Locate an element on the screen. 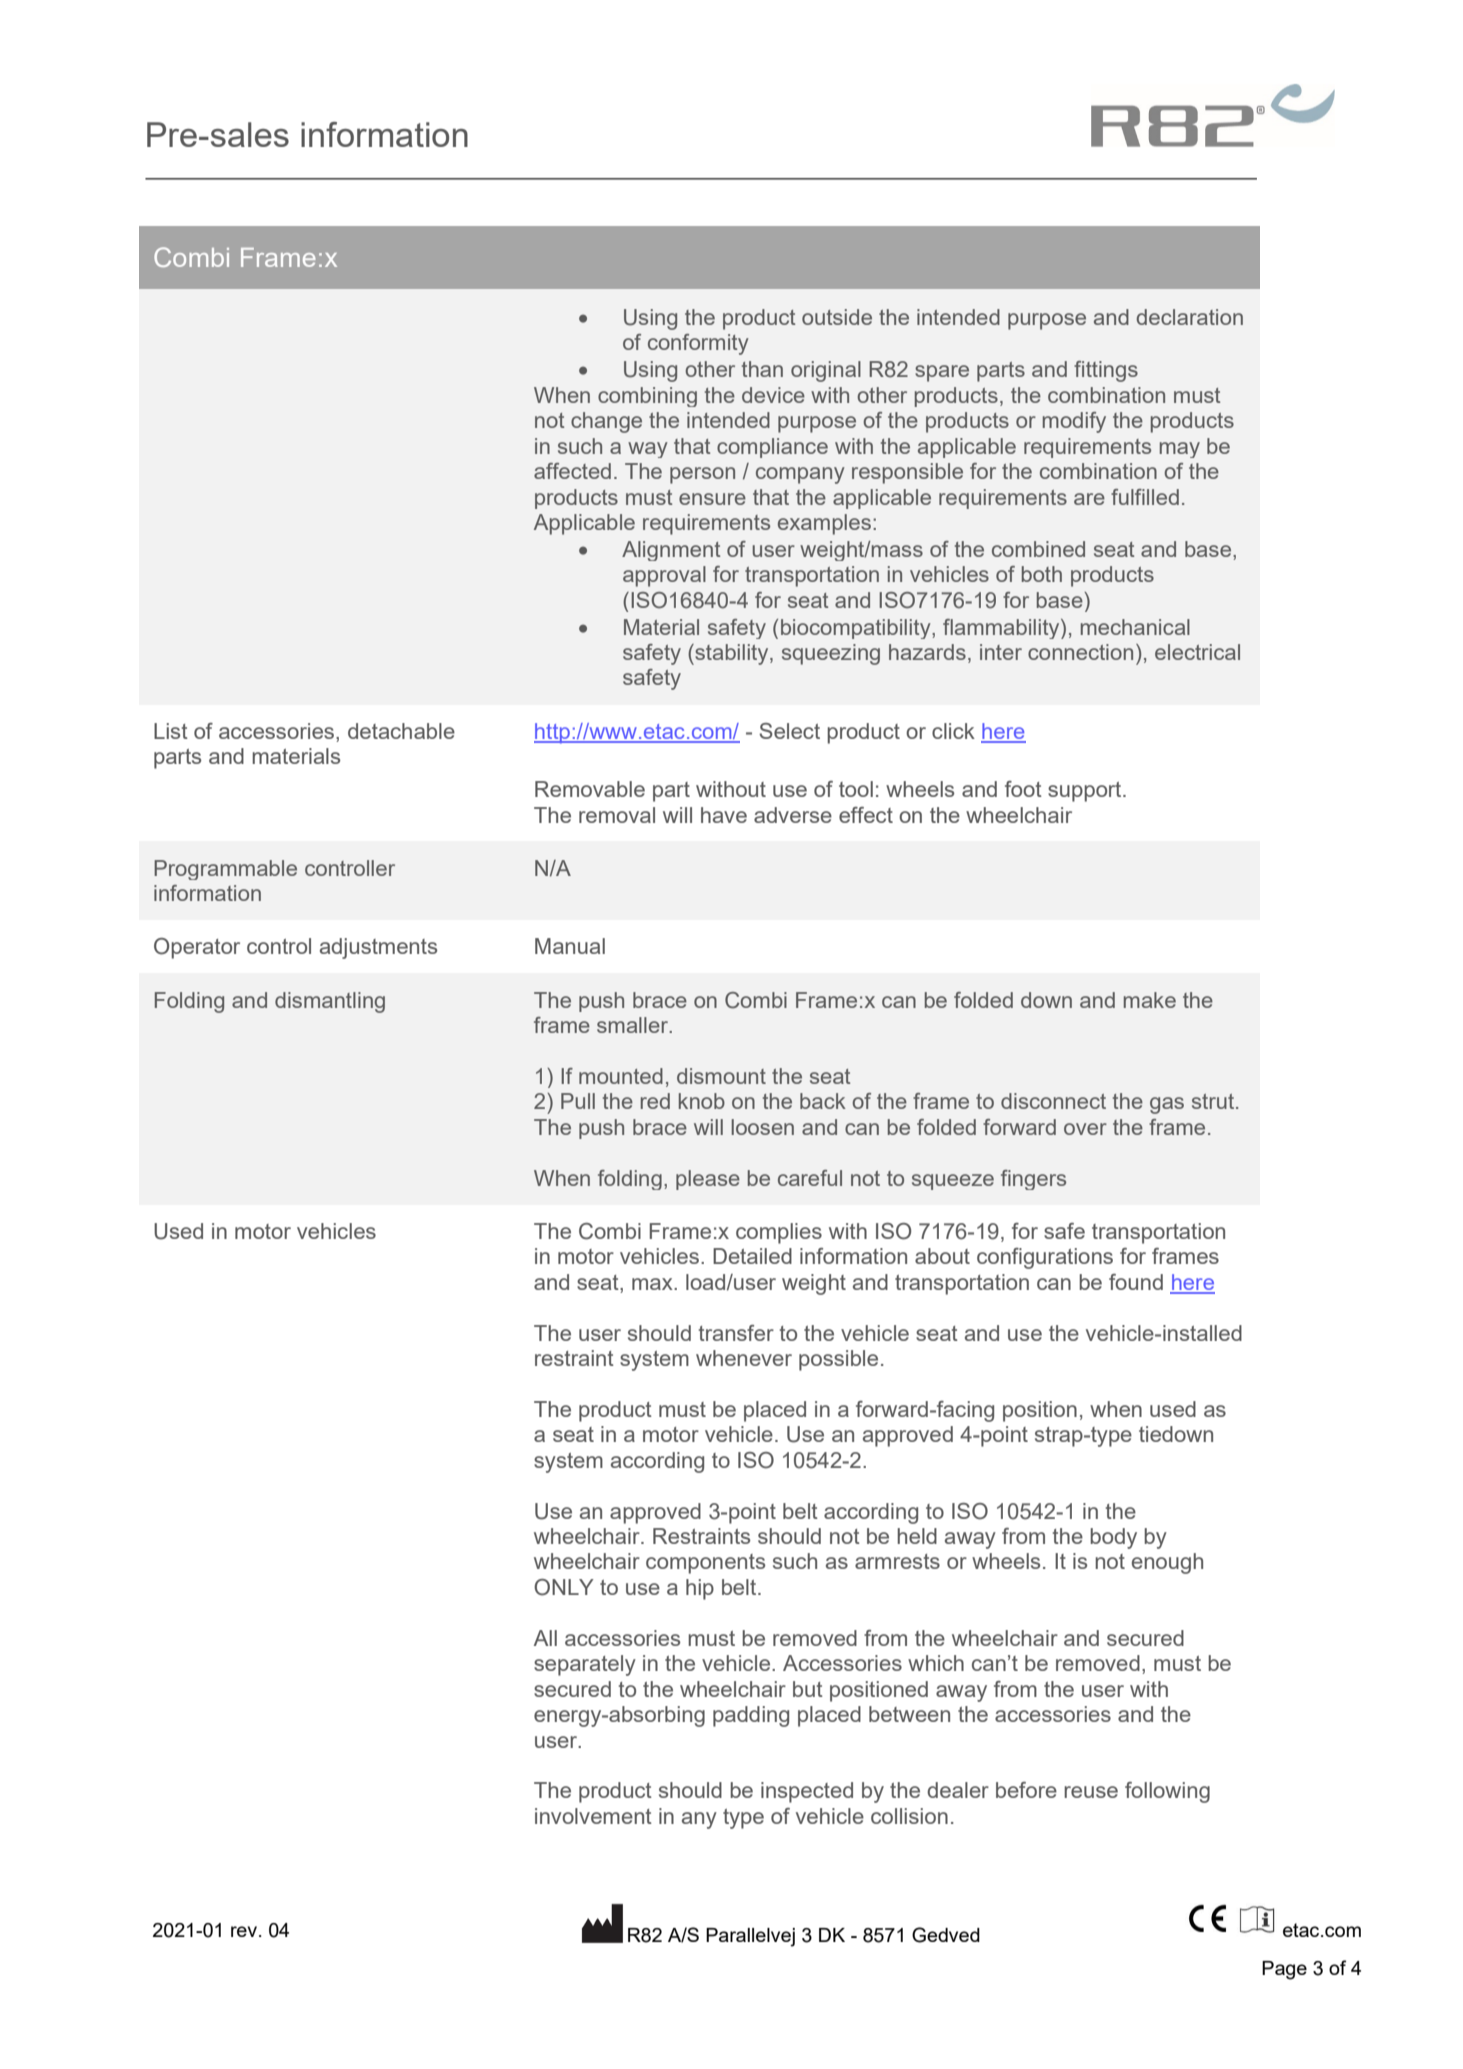 The image size is (1463, 2069). rev is located at coordinates (245, 1931).
